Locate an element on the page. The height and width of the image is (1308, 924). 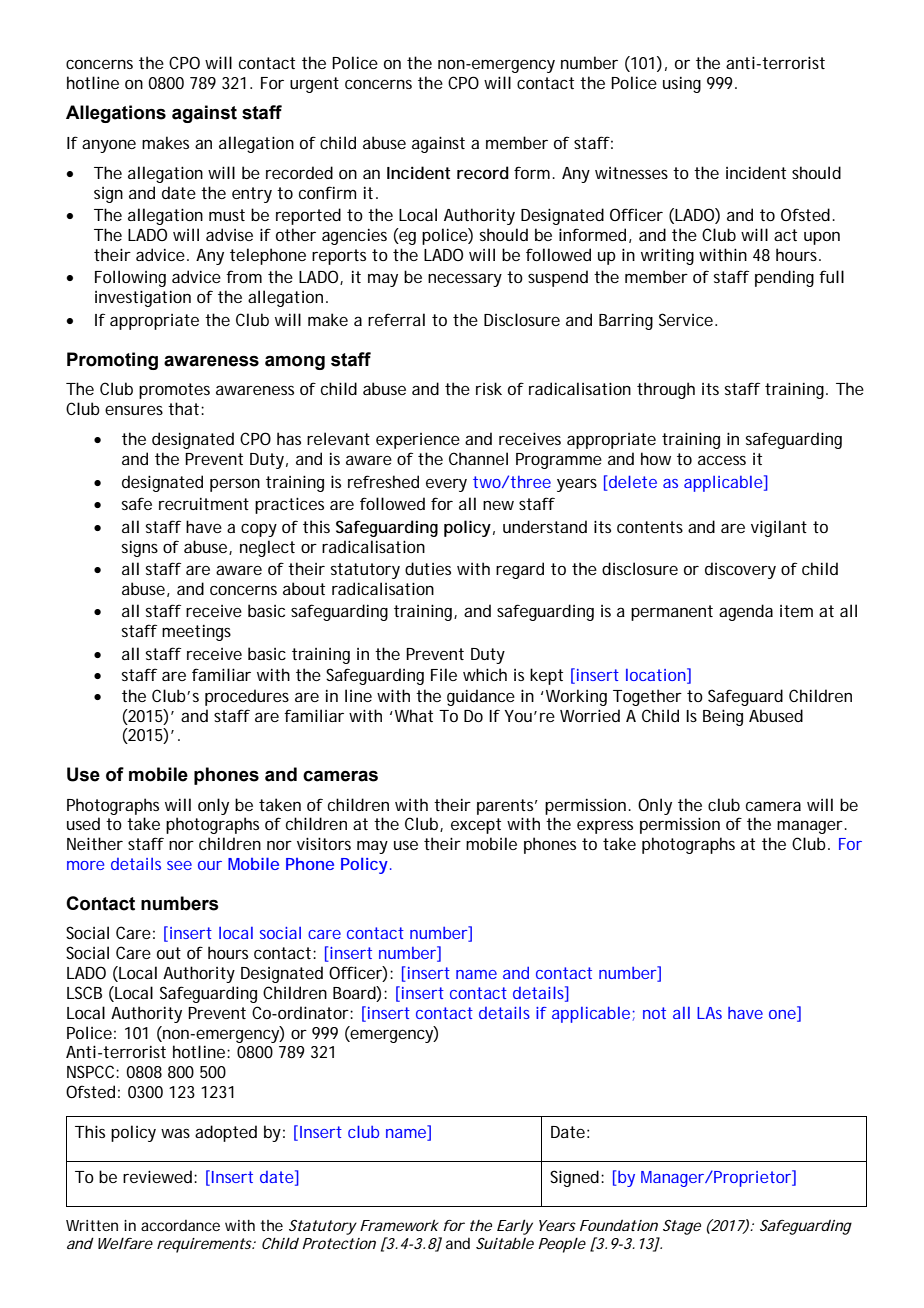
access is located at coordinates (722, 460).
